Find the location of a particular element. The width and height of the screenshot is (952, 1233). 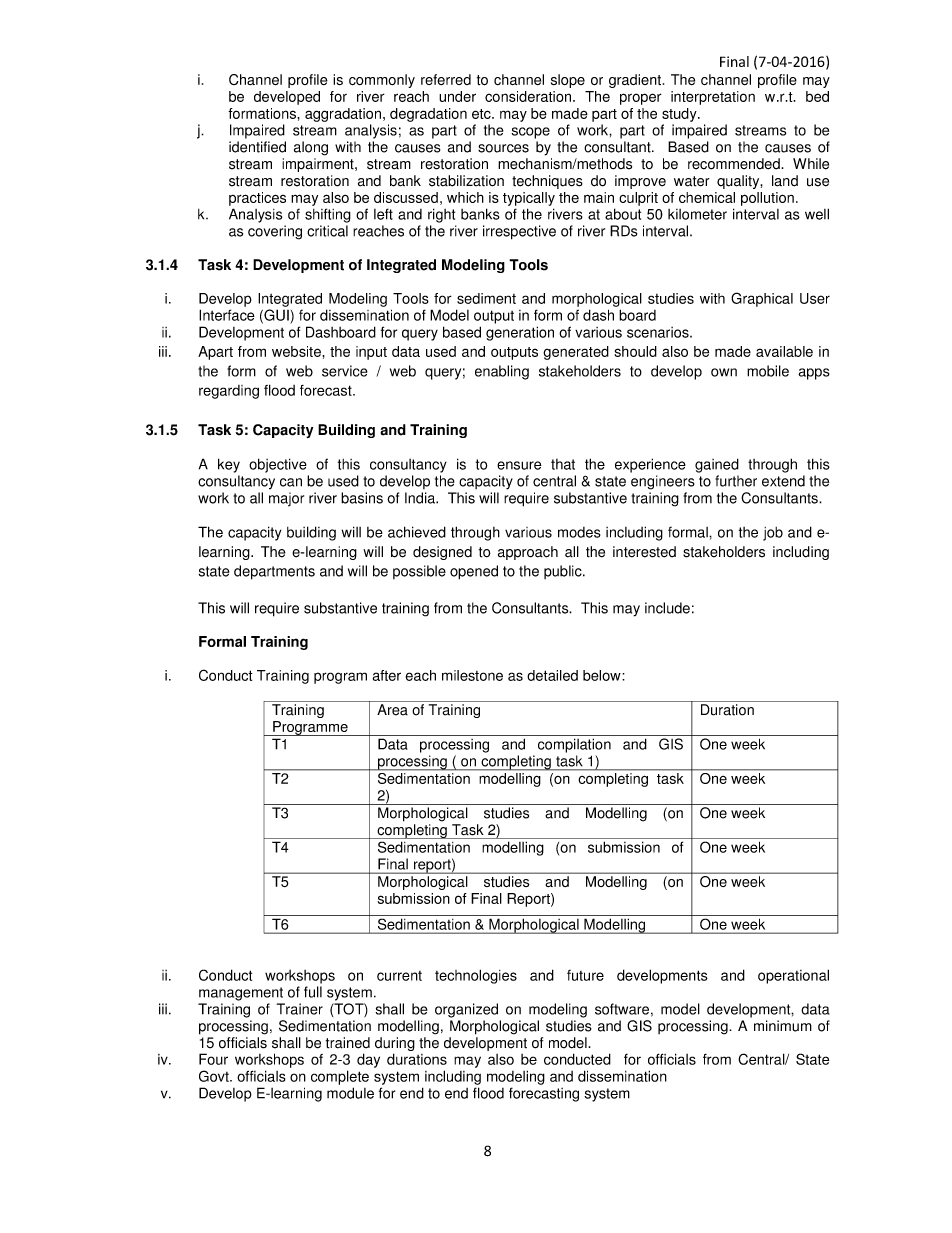

complete is located at coordinates (340, 1077).
